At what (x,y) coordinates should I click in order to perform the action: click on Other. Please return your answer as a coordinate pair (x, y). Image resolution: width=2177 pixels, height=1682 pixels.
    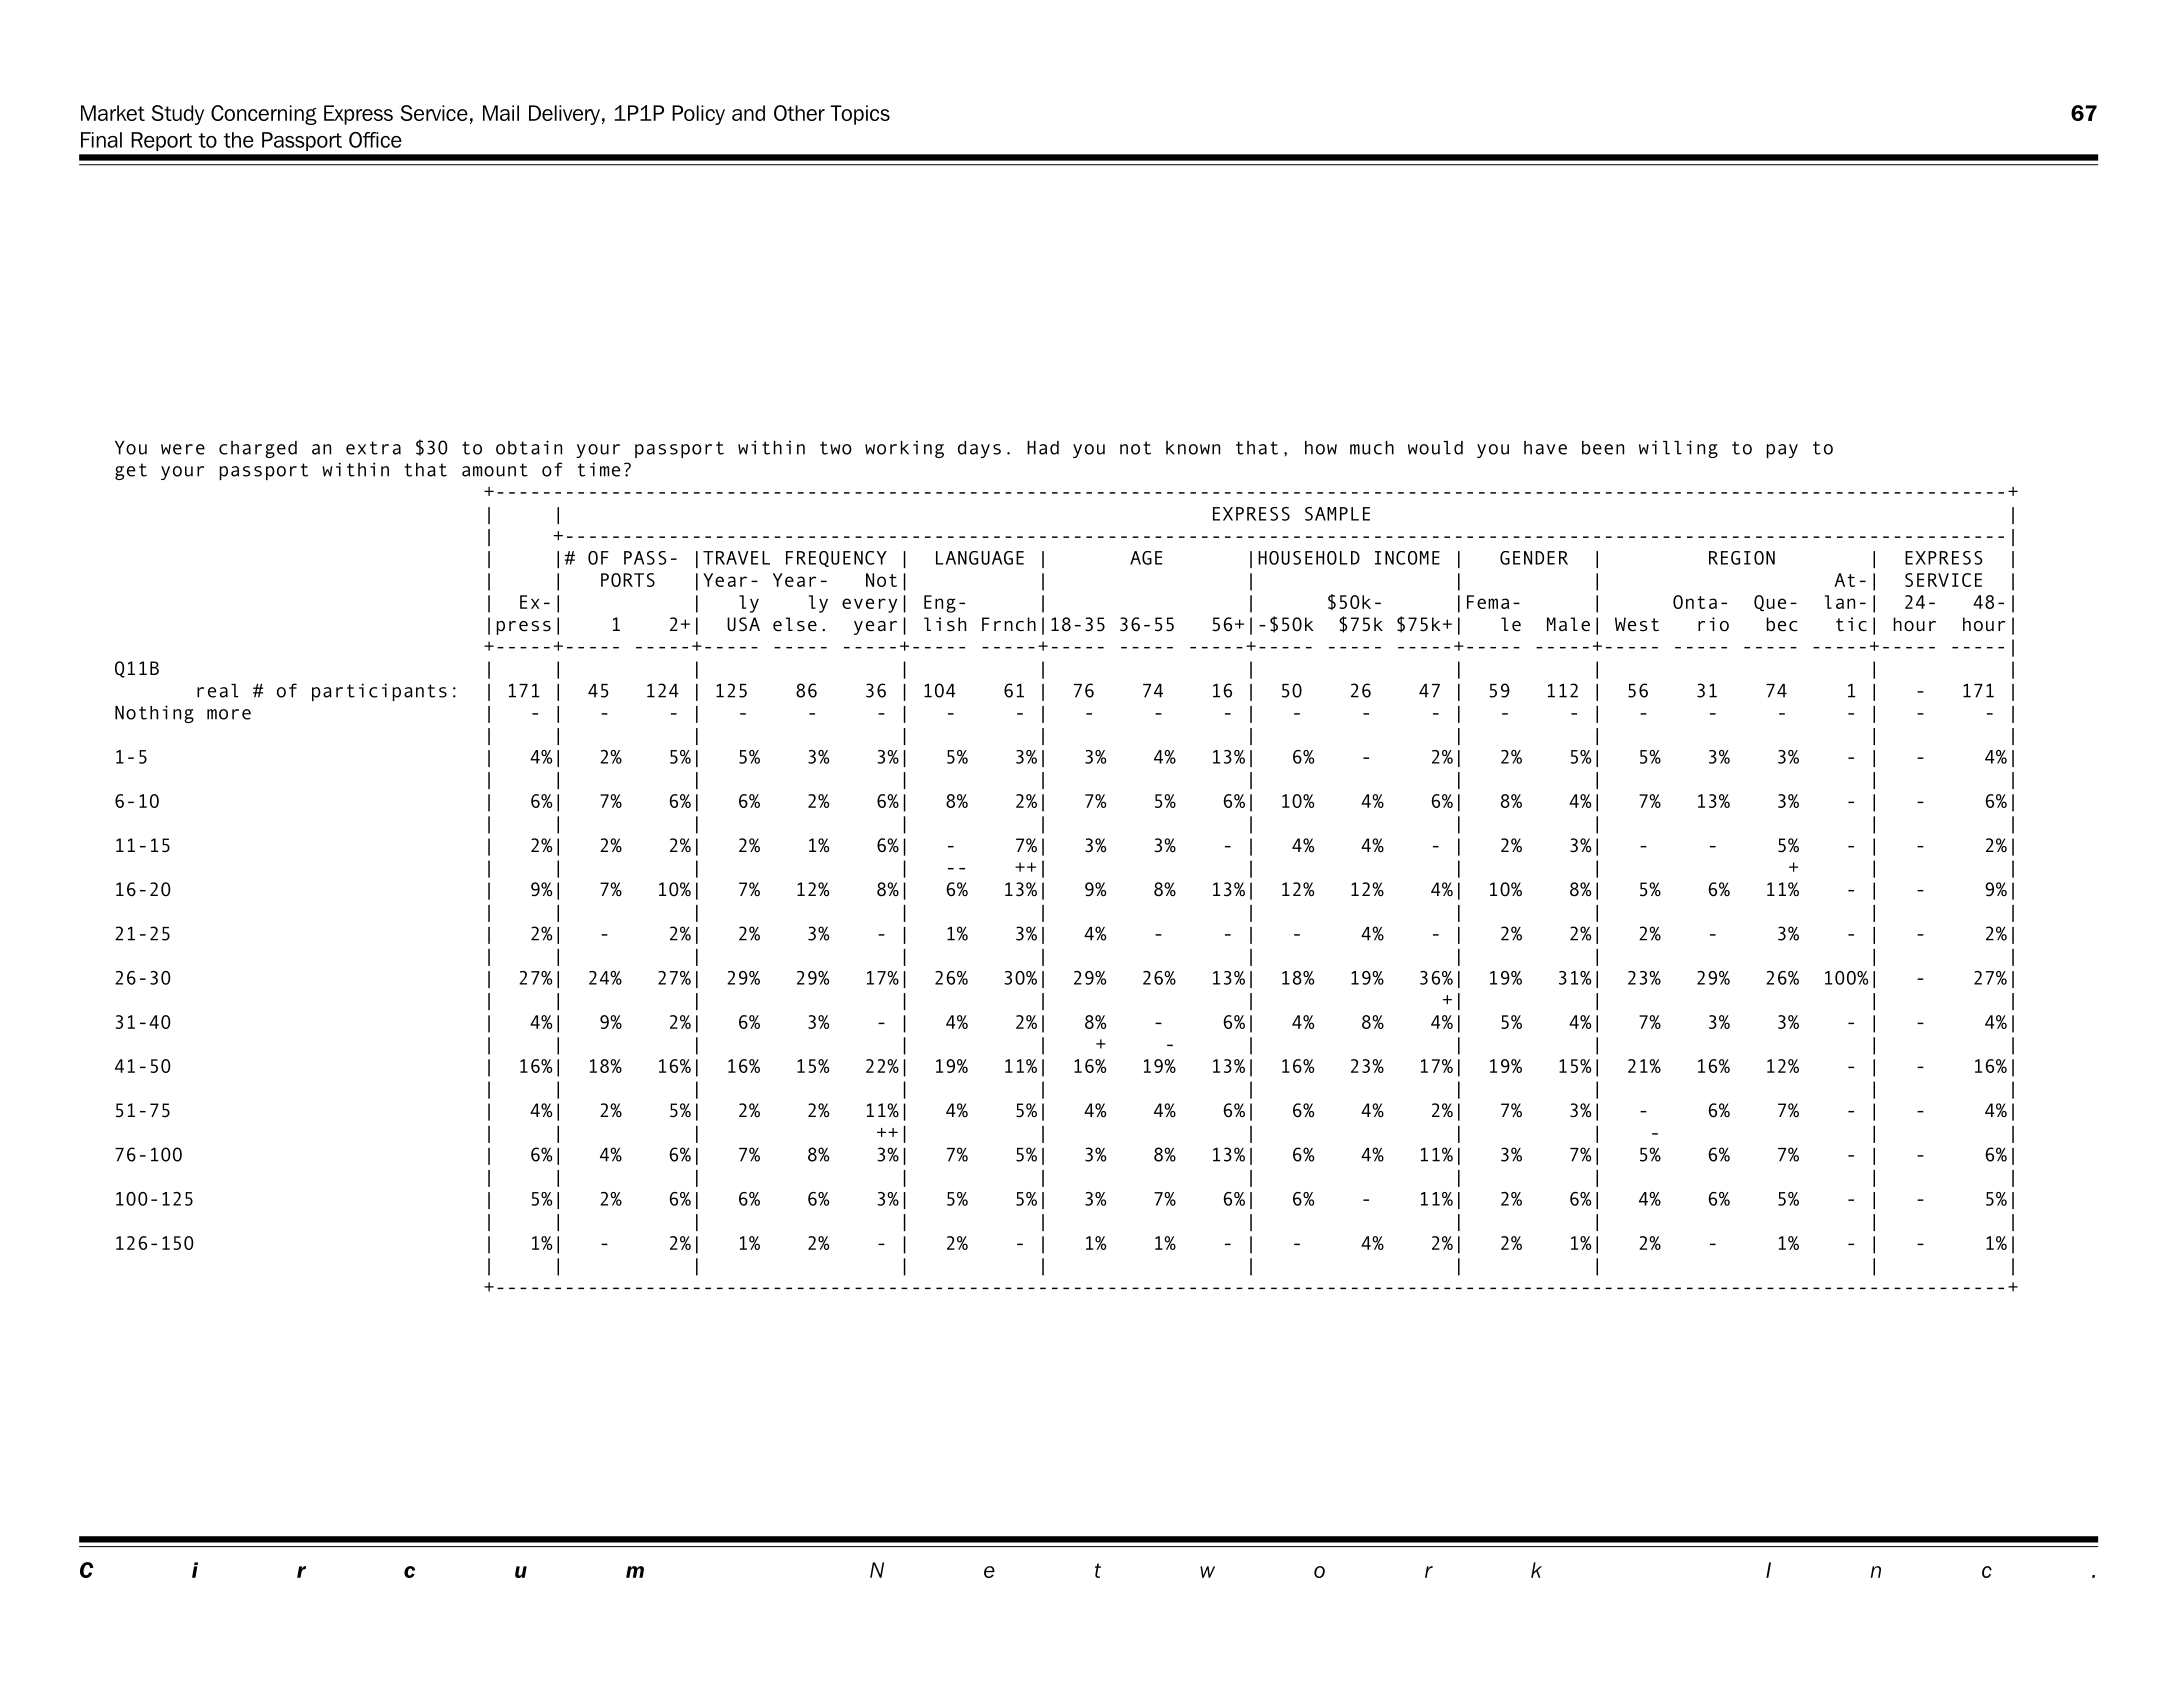
    Looking at the image, I should click on (799, 113).
